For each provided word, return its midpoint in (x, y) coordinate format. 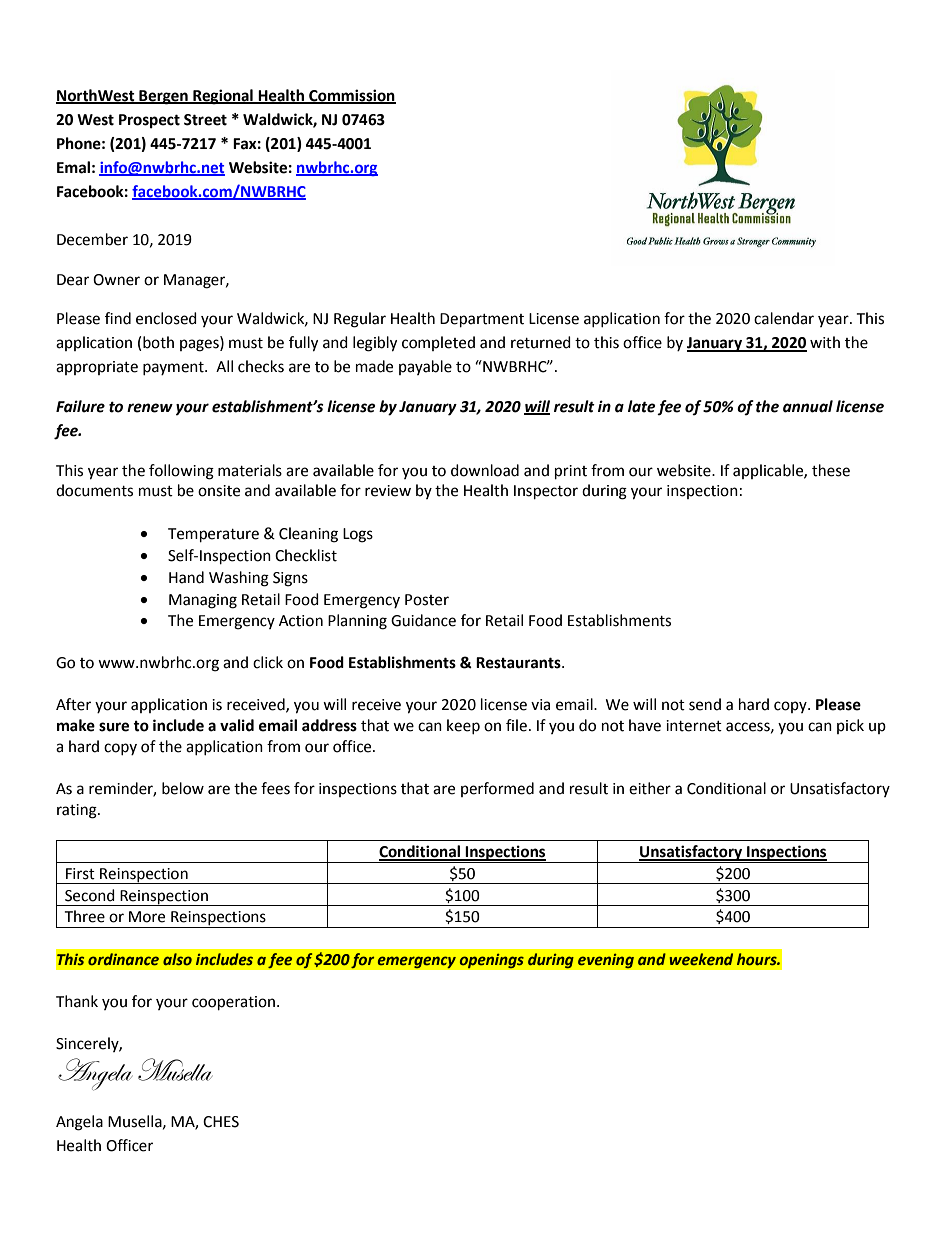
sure (114, 727)
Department (482, 320)
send (705, 704)
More (147, 917)
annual (808, 406)
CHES (221, 1122)
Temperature (213, 535)
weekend (701, 959)
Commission (351, 96)
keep (463, 726)
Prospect (149, 121)
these (831, 470)
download (485, 470)
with (825, 342)
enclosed (166, 318)
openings (491, 961)
